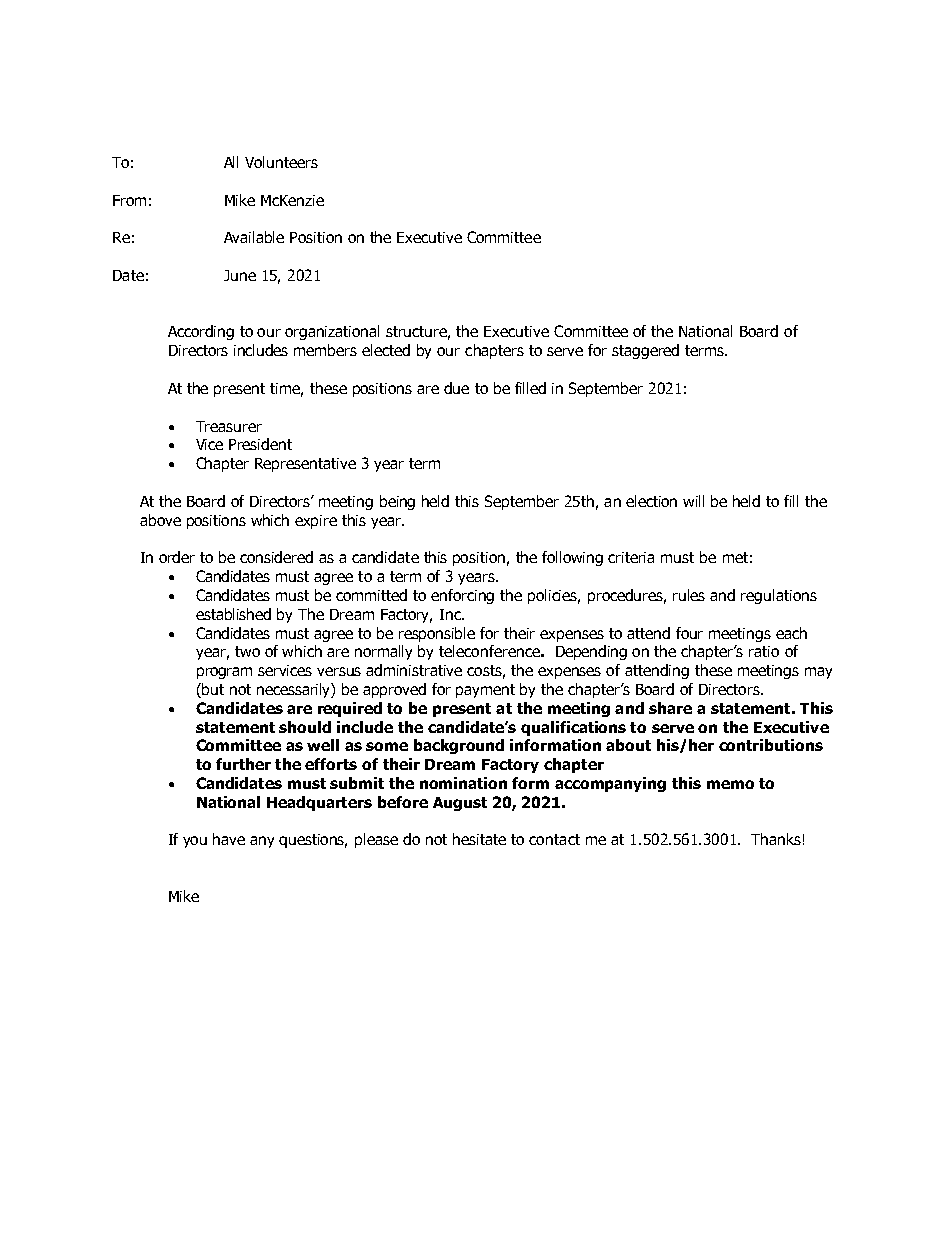 This image has width=952, height=1233. What do you see at coordinates (779, 596) in the image?
I see `regulations` at bounding box center [779, 596].
